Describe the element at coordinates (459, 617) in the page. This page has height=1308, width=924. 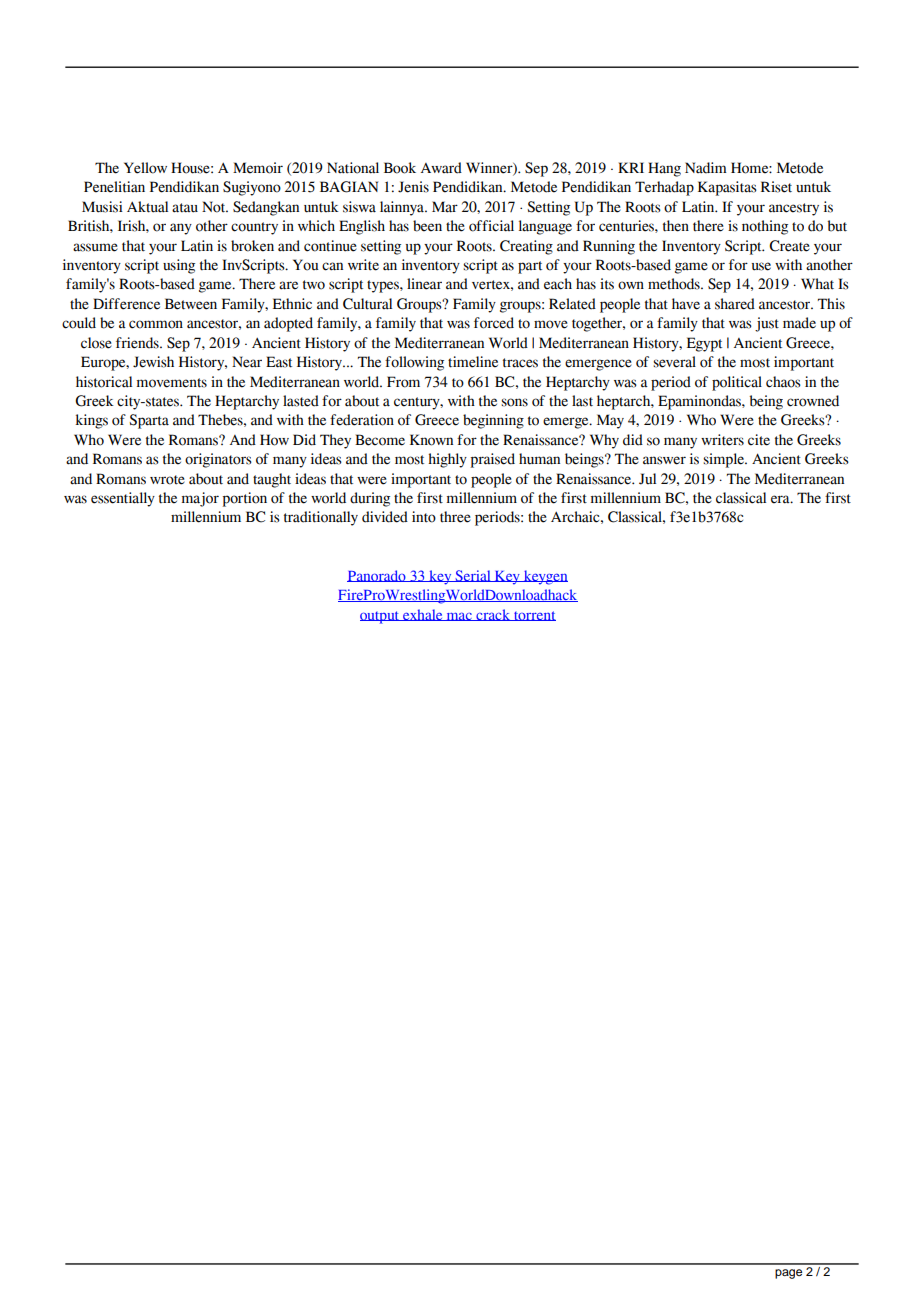
I see `mac` at that location.
